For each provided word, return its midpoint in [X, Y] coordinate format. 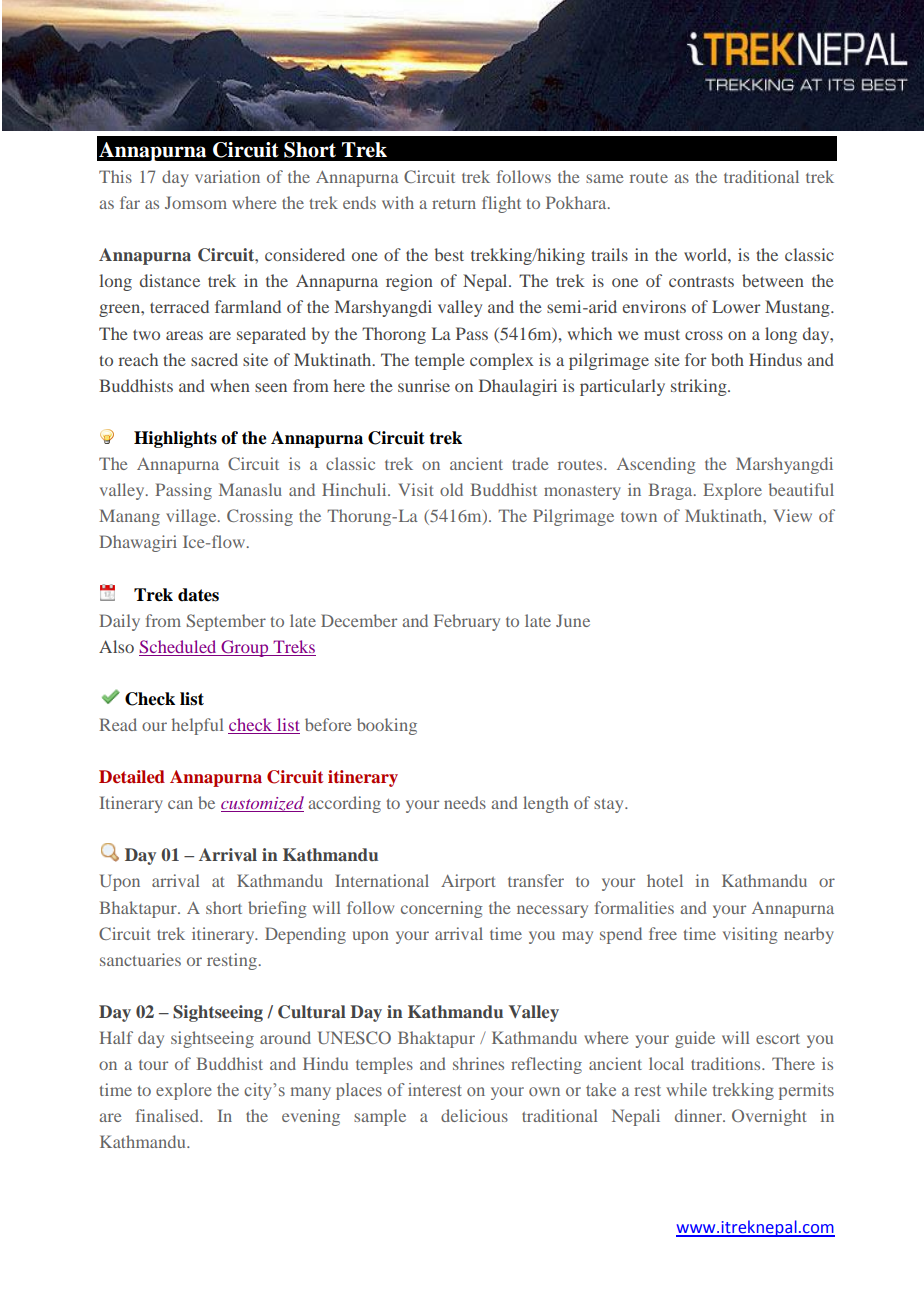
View [792, 515]
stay [610, 806]
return [454, 204]
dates [198, 595]
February [467, 622]
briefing [277, 909]
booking [387, 726]
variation [227, 176]
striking [700, 387]
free [663, 933]
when [230, 385]
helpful [198, 726]
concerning [442, 909]
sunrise [424, 385]
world [706, 254]
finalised [169, 1115]
